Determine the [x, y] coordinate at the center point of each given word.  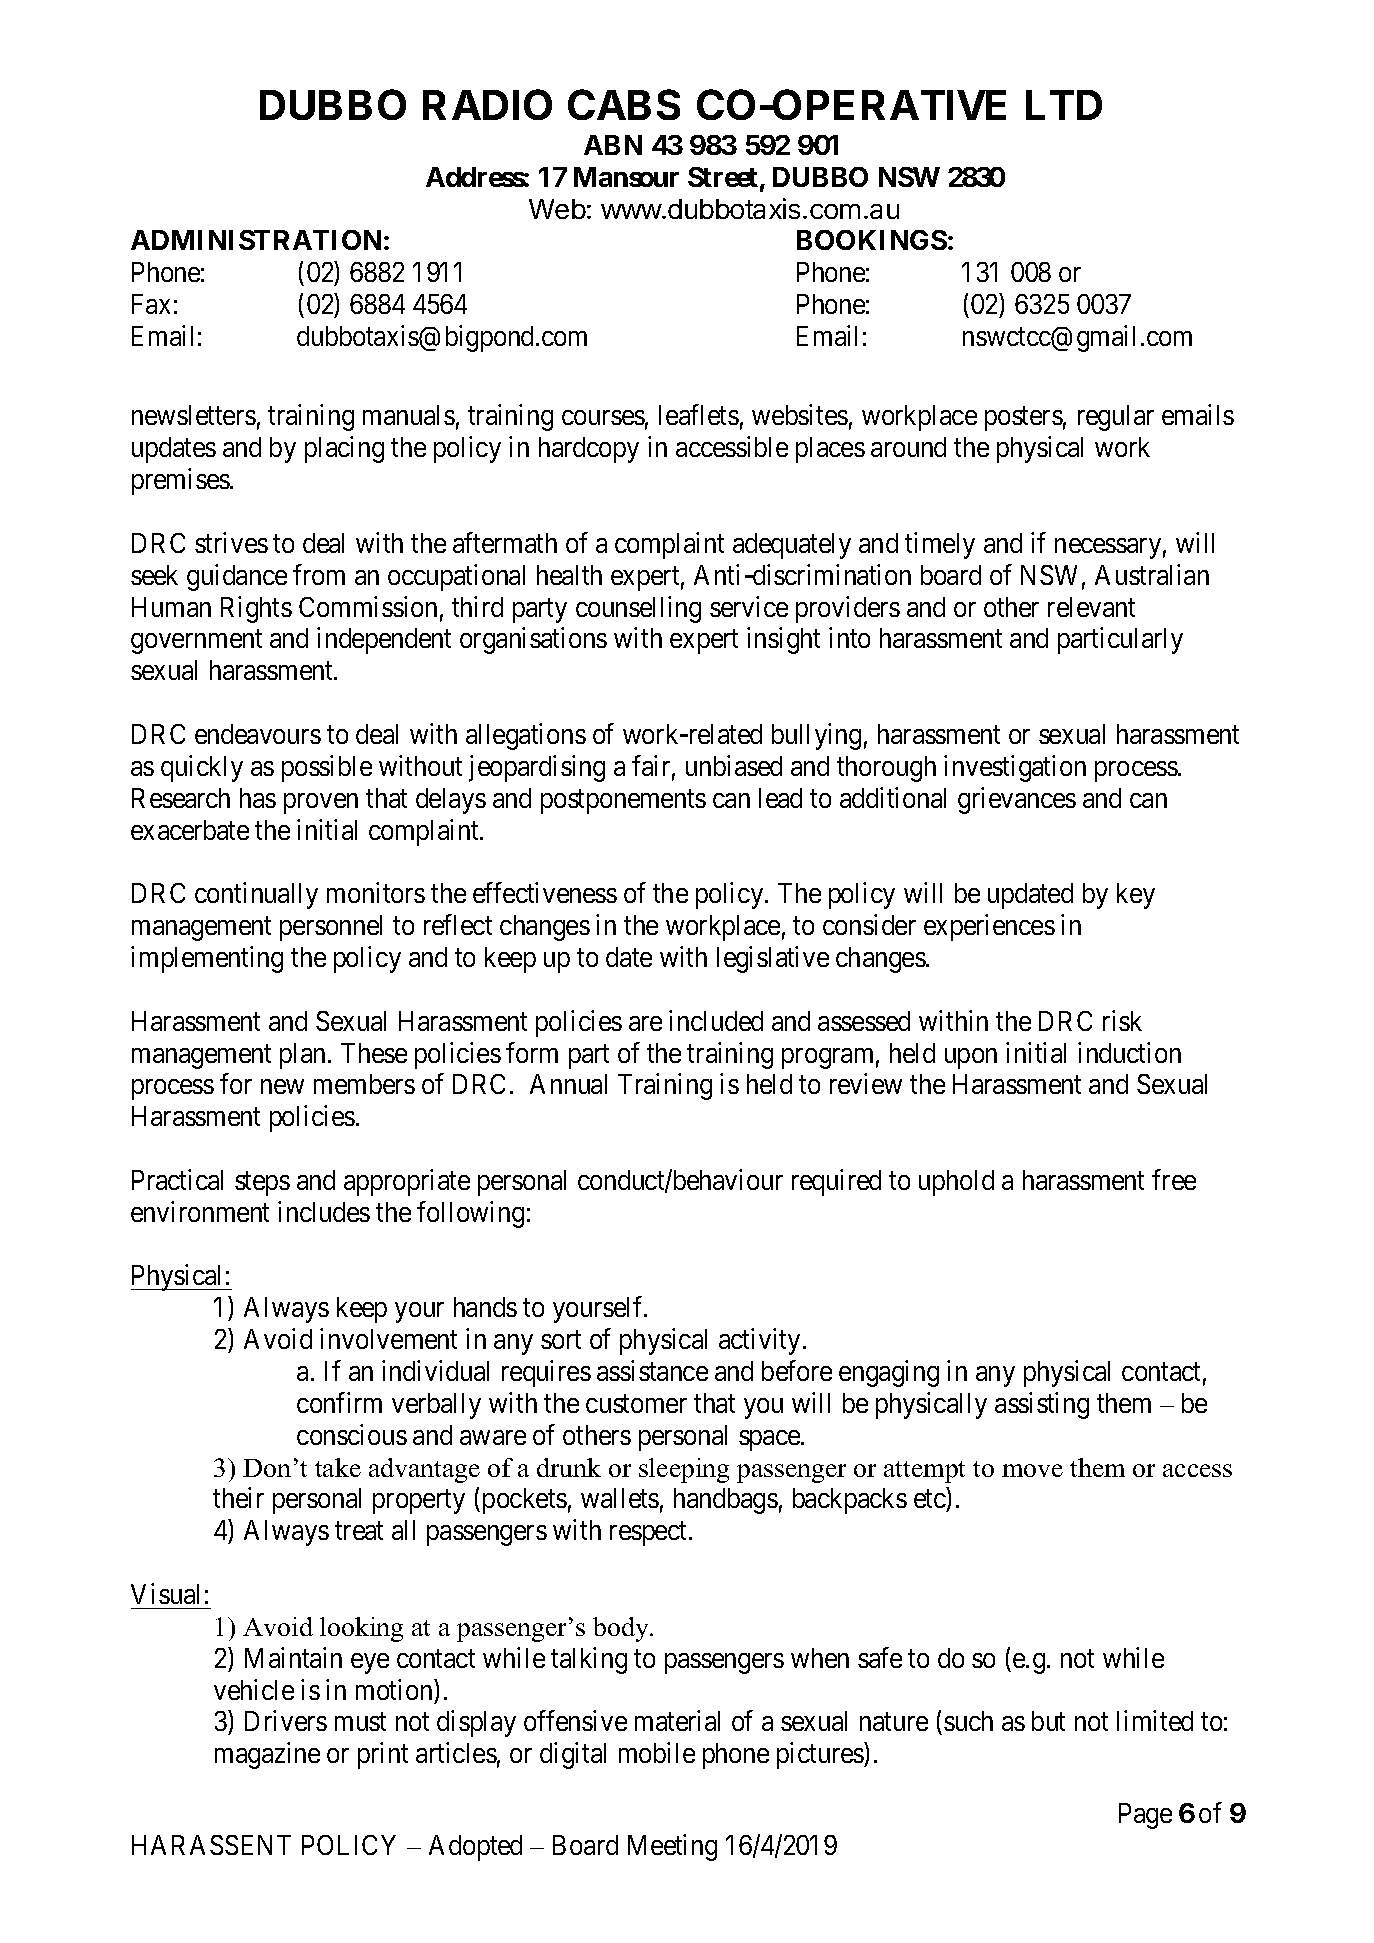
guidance [237, 577]
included [716, 1020]
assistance [652, 1370]
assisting [1042, 1405]
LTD [1064, 105]
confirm [339, 1402]
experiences [989, 927]
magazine [267, 1755]
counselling [638, 609]
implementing [207, 959]
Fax [151, 304]
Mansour [626, 177]
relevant [1091, 607]
